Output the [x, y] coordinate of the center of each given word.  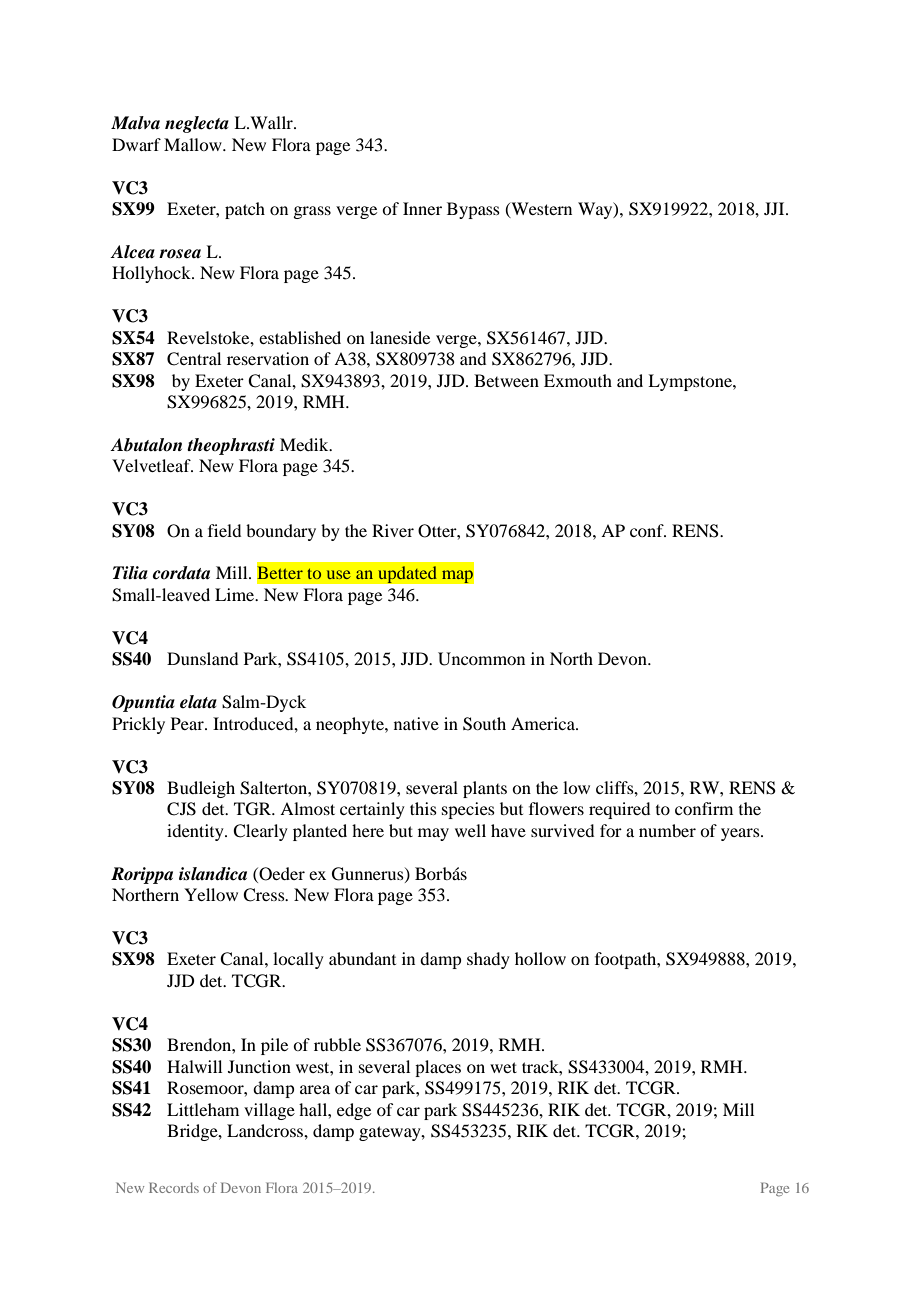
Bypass [473, 210]
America [544, 723]
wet [503, 1067]
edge [354, 1111]
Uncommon [481, 659]
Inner [422, 208]
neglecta [197, 124]
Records [174, 1187]
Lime [236, 594]
